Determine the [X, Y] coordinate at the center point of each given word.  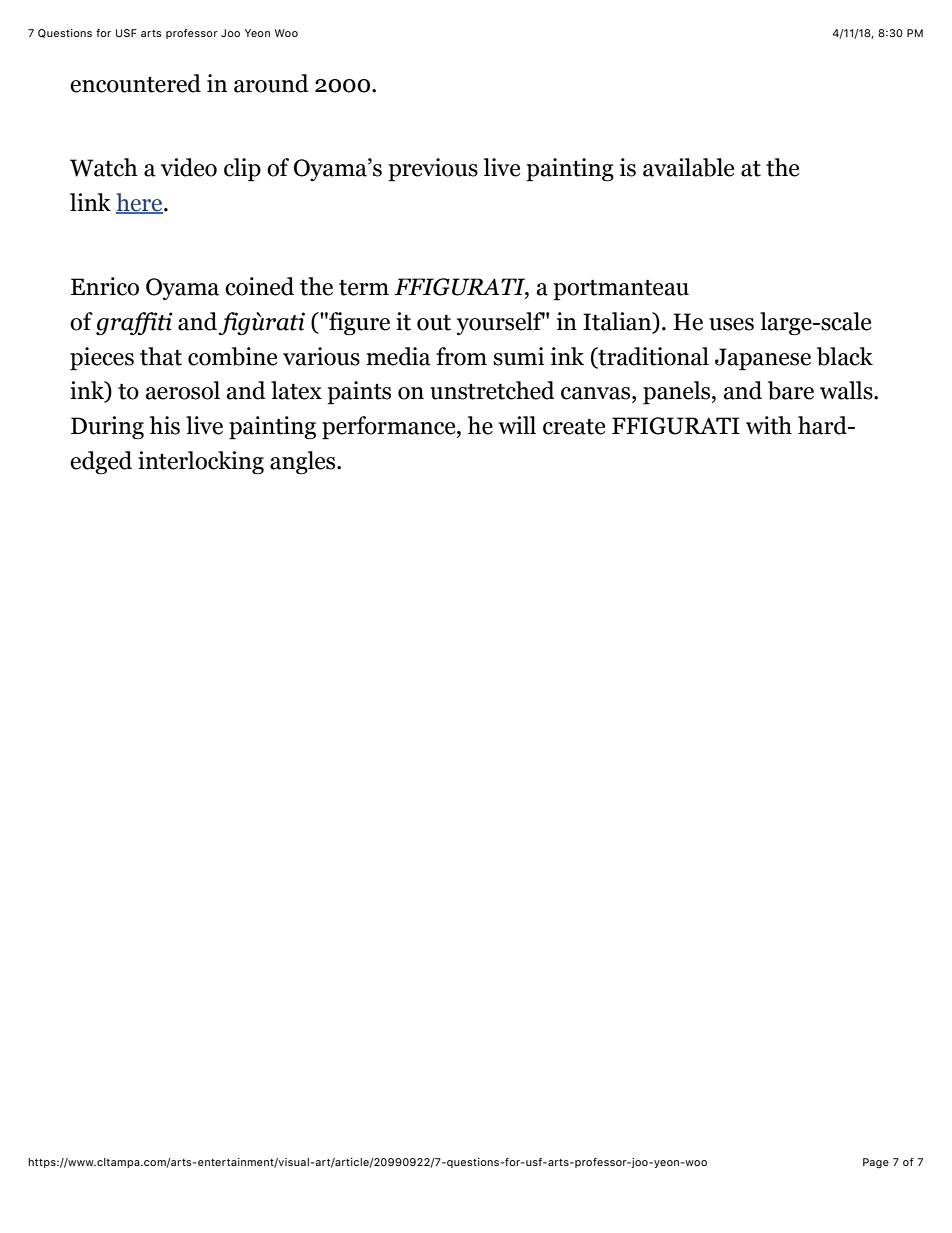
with [769, 425]
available [688, 167]
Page [876, 1163]
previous [433, 170]
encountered [135, 83]
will [517, 425]
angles [304, 462]
